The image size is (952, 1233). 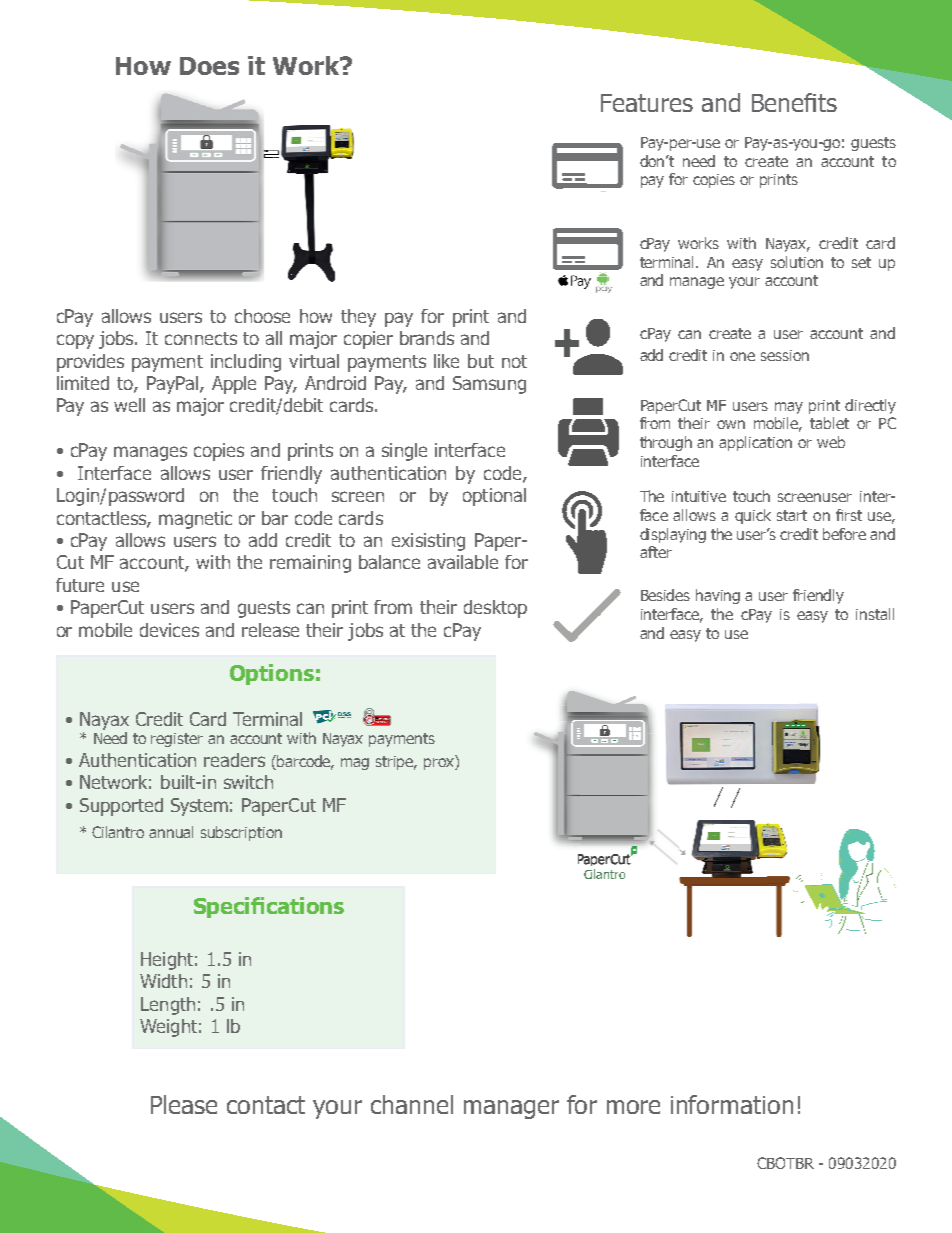 I want to click on Does, so click(x=209, y=66).
